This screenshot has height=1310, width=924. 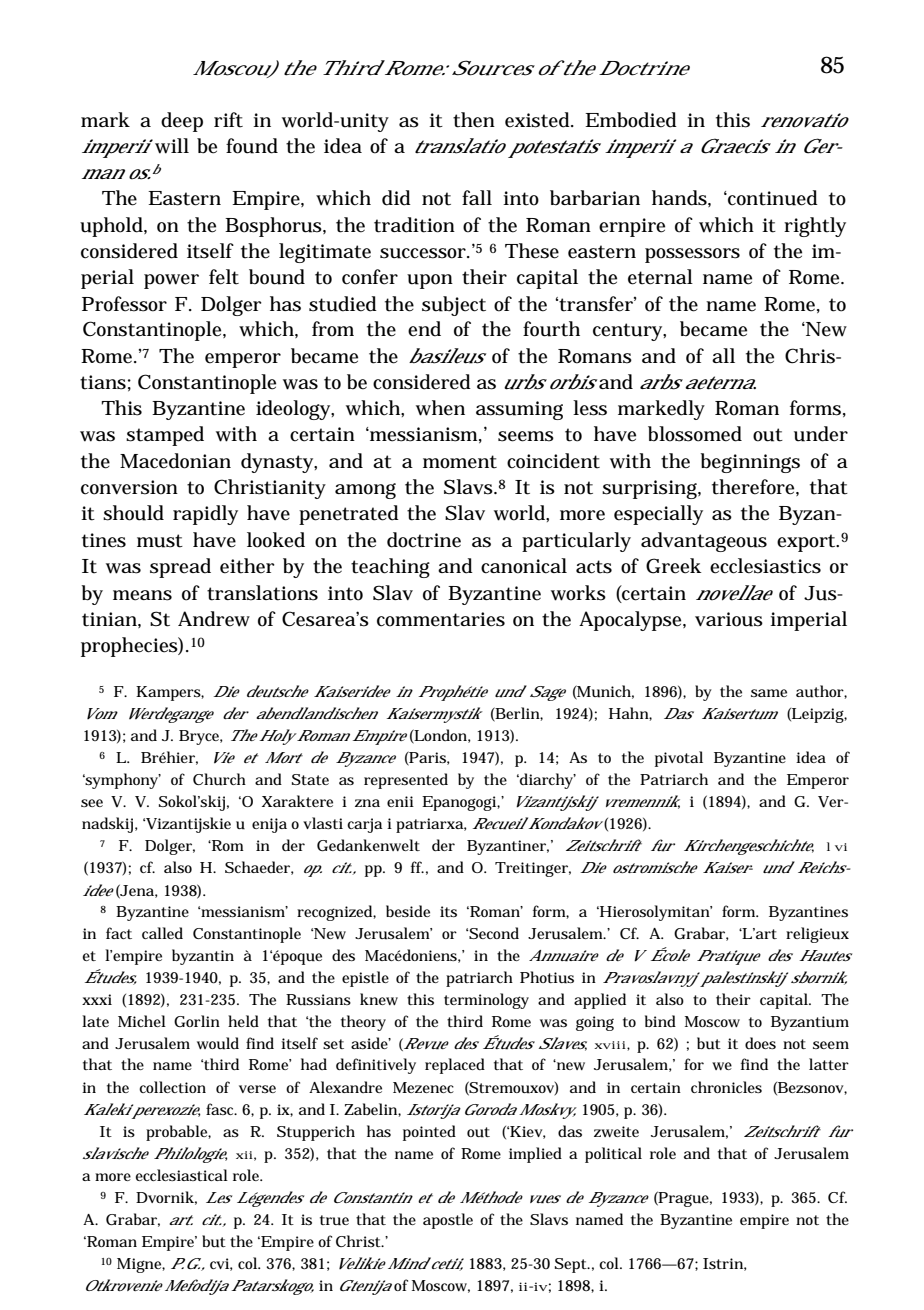 I want to click on apostle, so click(x=448, y=1221).
